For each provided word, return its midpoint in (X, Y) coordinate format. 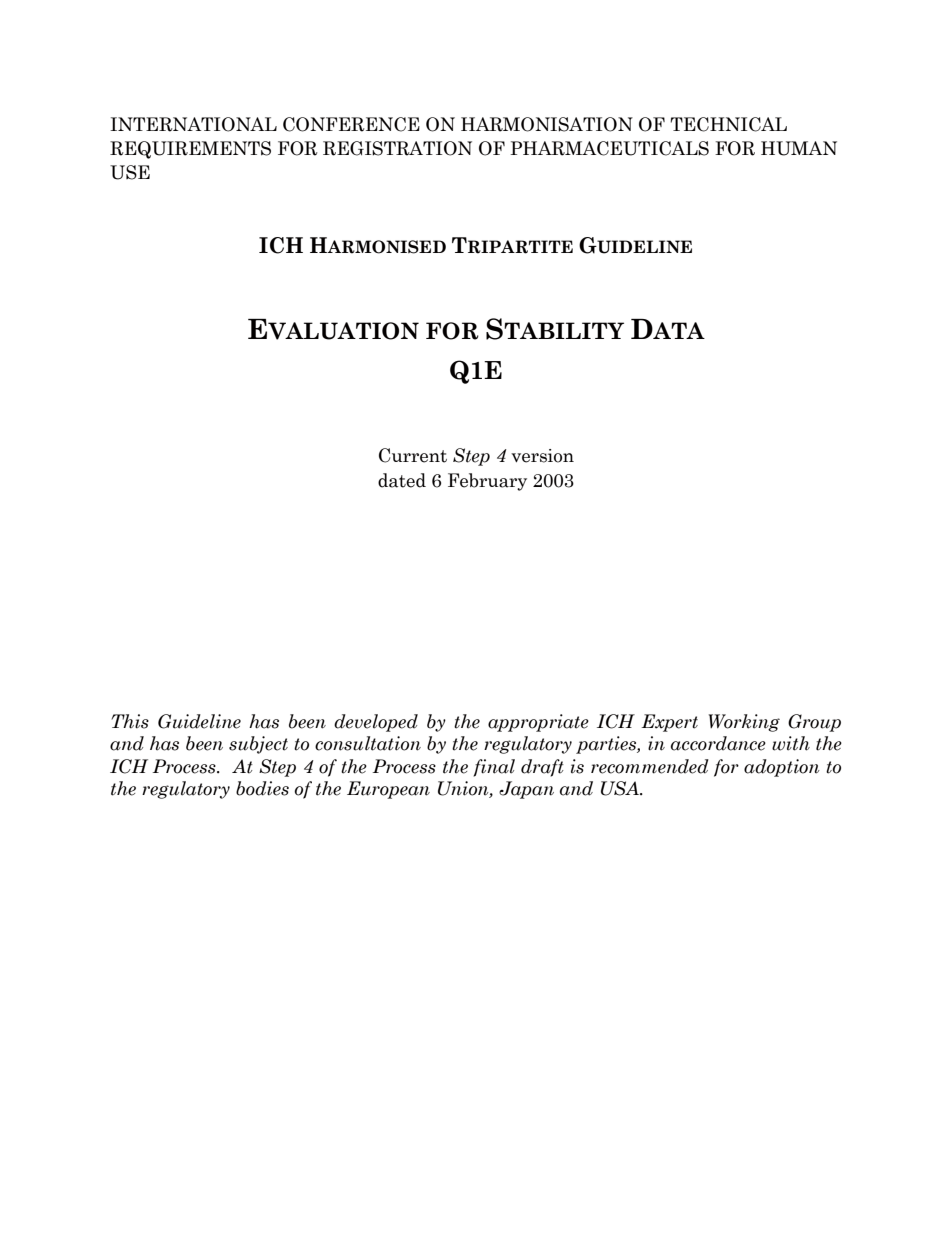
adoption (782, 768)
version (542, 456)
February (487, 482)
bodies (262, 788)
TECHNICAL (728, 124)
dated (402, 480)
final (494, 768)
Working (744, 723)
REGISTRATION (397, 148)
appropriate (538, 723)
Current (413, 455)
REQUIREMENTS (190, 150)
